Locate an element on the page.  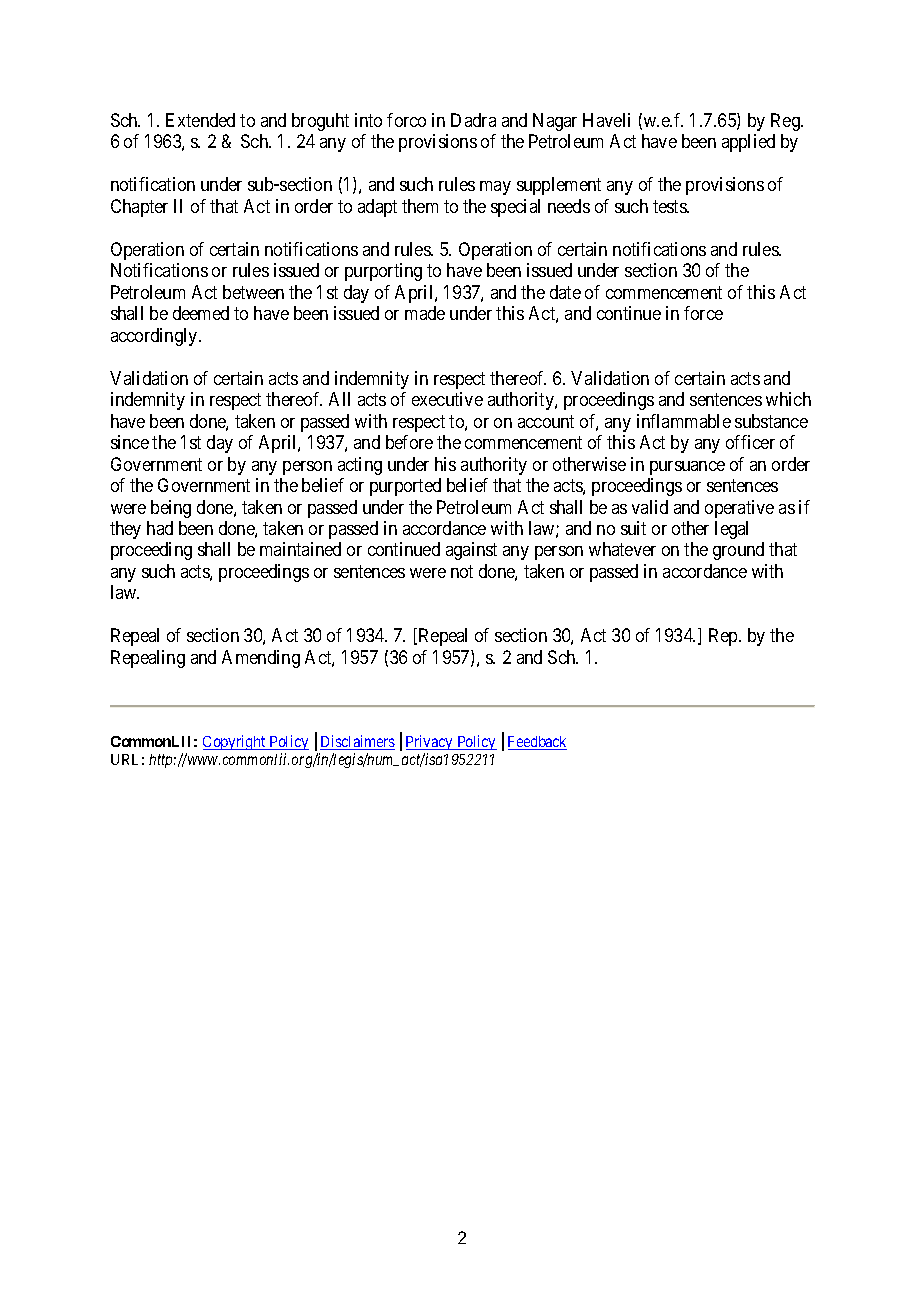
before is located at coordinates (409, 442).
